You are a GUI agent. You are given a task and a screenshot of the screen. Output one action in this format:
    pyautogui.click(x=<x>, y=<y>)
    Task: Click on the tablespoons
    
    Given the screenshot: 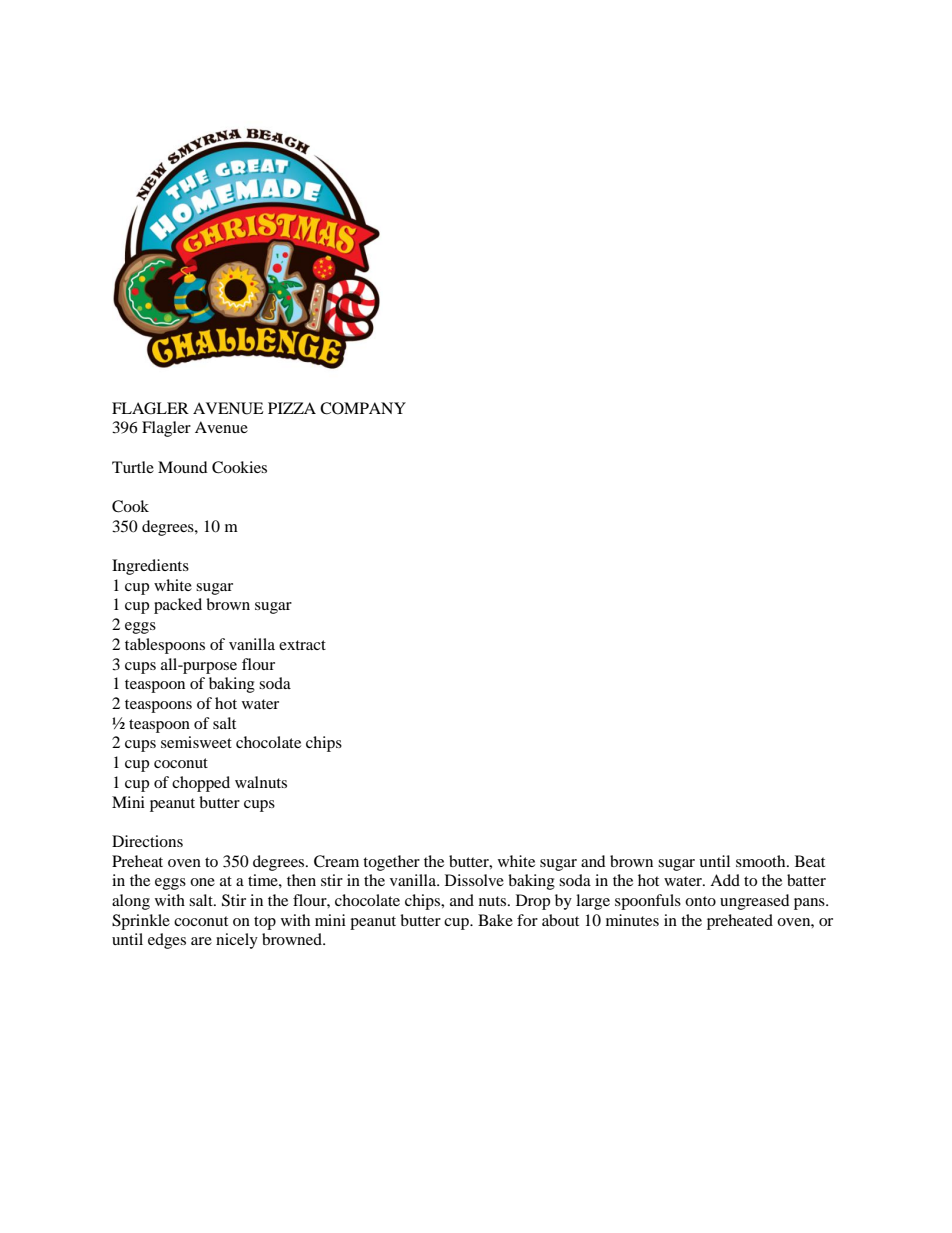 What is the action you would take?
    pyautogui.click(x=165, y=646)
